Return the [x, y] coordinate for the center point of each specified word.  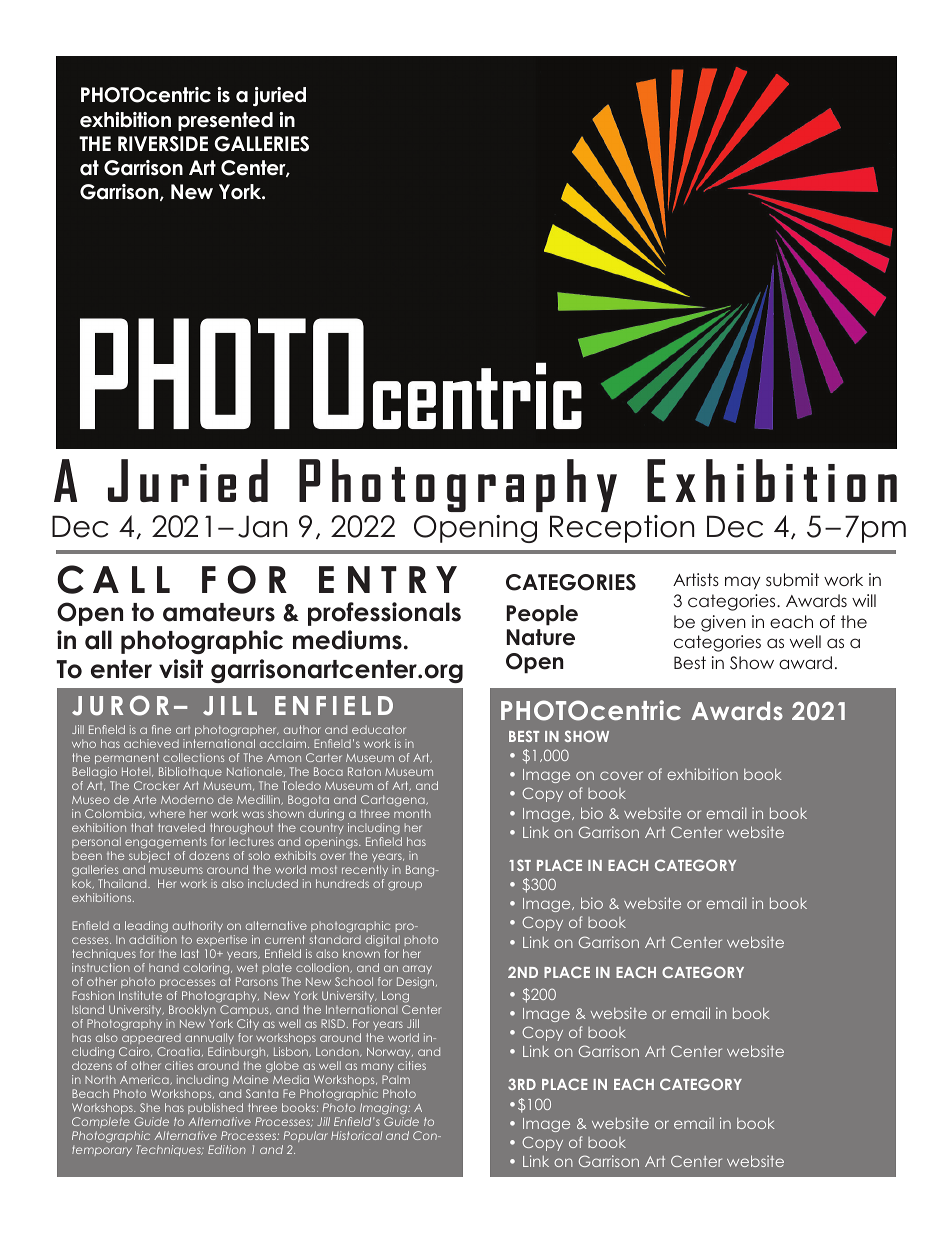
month [412, 813]
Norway [390, 1052]
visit [181, 669]
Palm [396, 1079]
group [405, 886]
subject [149, 856]
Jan [262, 526]
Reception [622, 529]
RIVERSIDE [163, 144]
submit [792, 579]
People [542, 615]
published [215, 1108]
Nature [541, 637]
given [723, 623]
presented [225, 121]
